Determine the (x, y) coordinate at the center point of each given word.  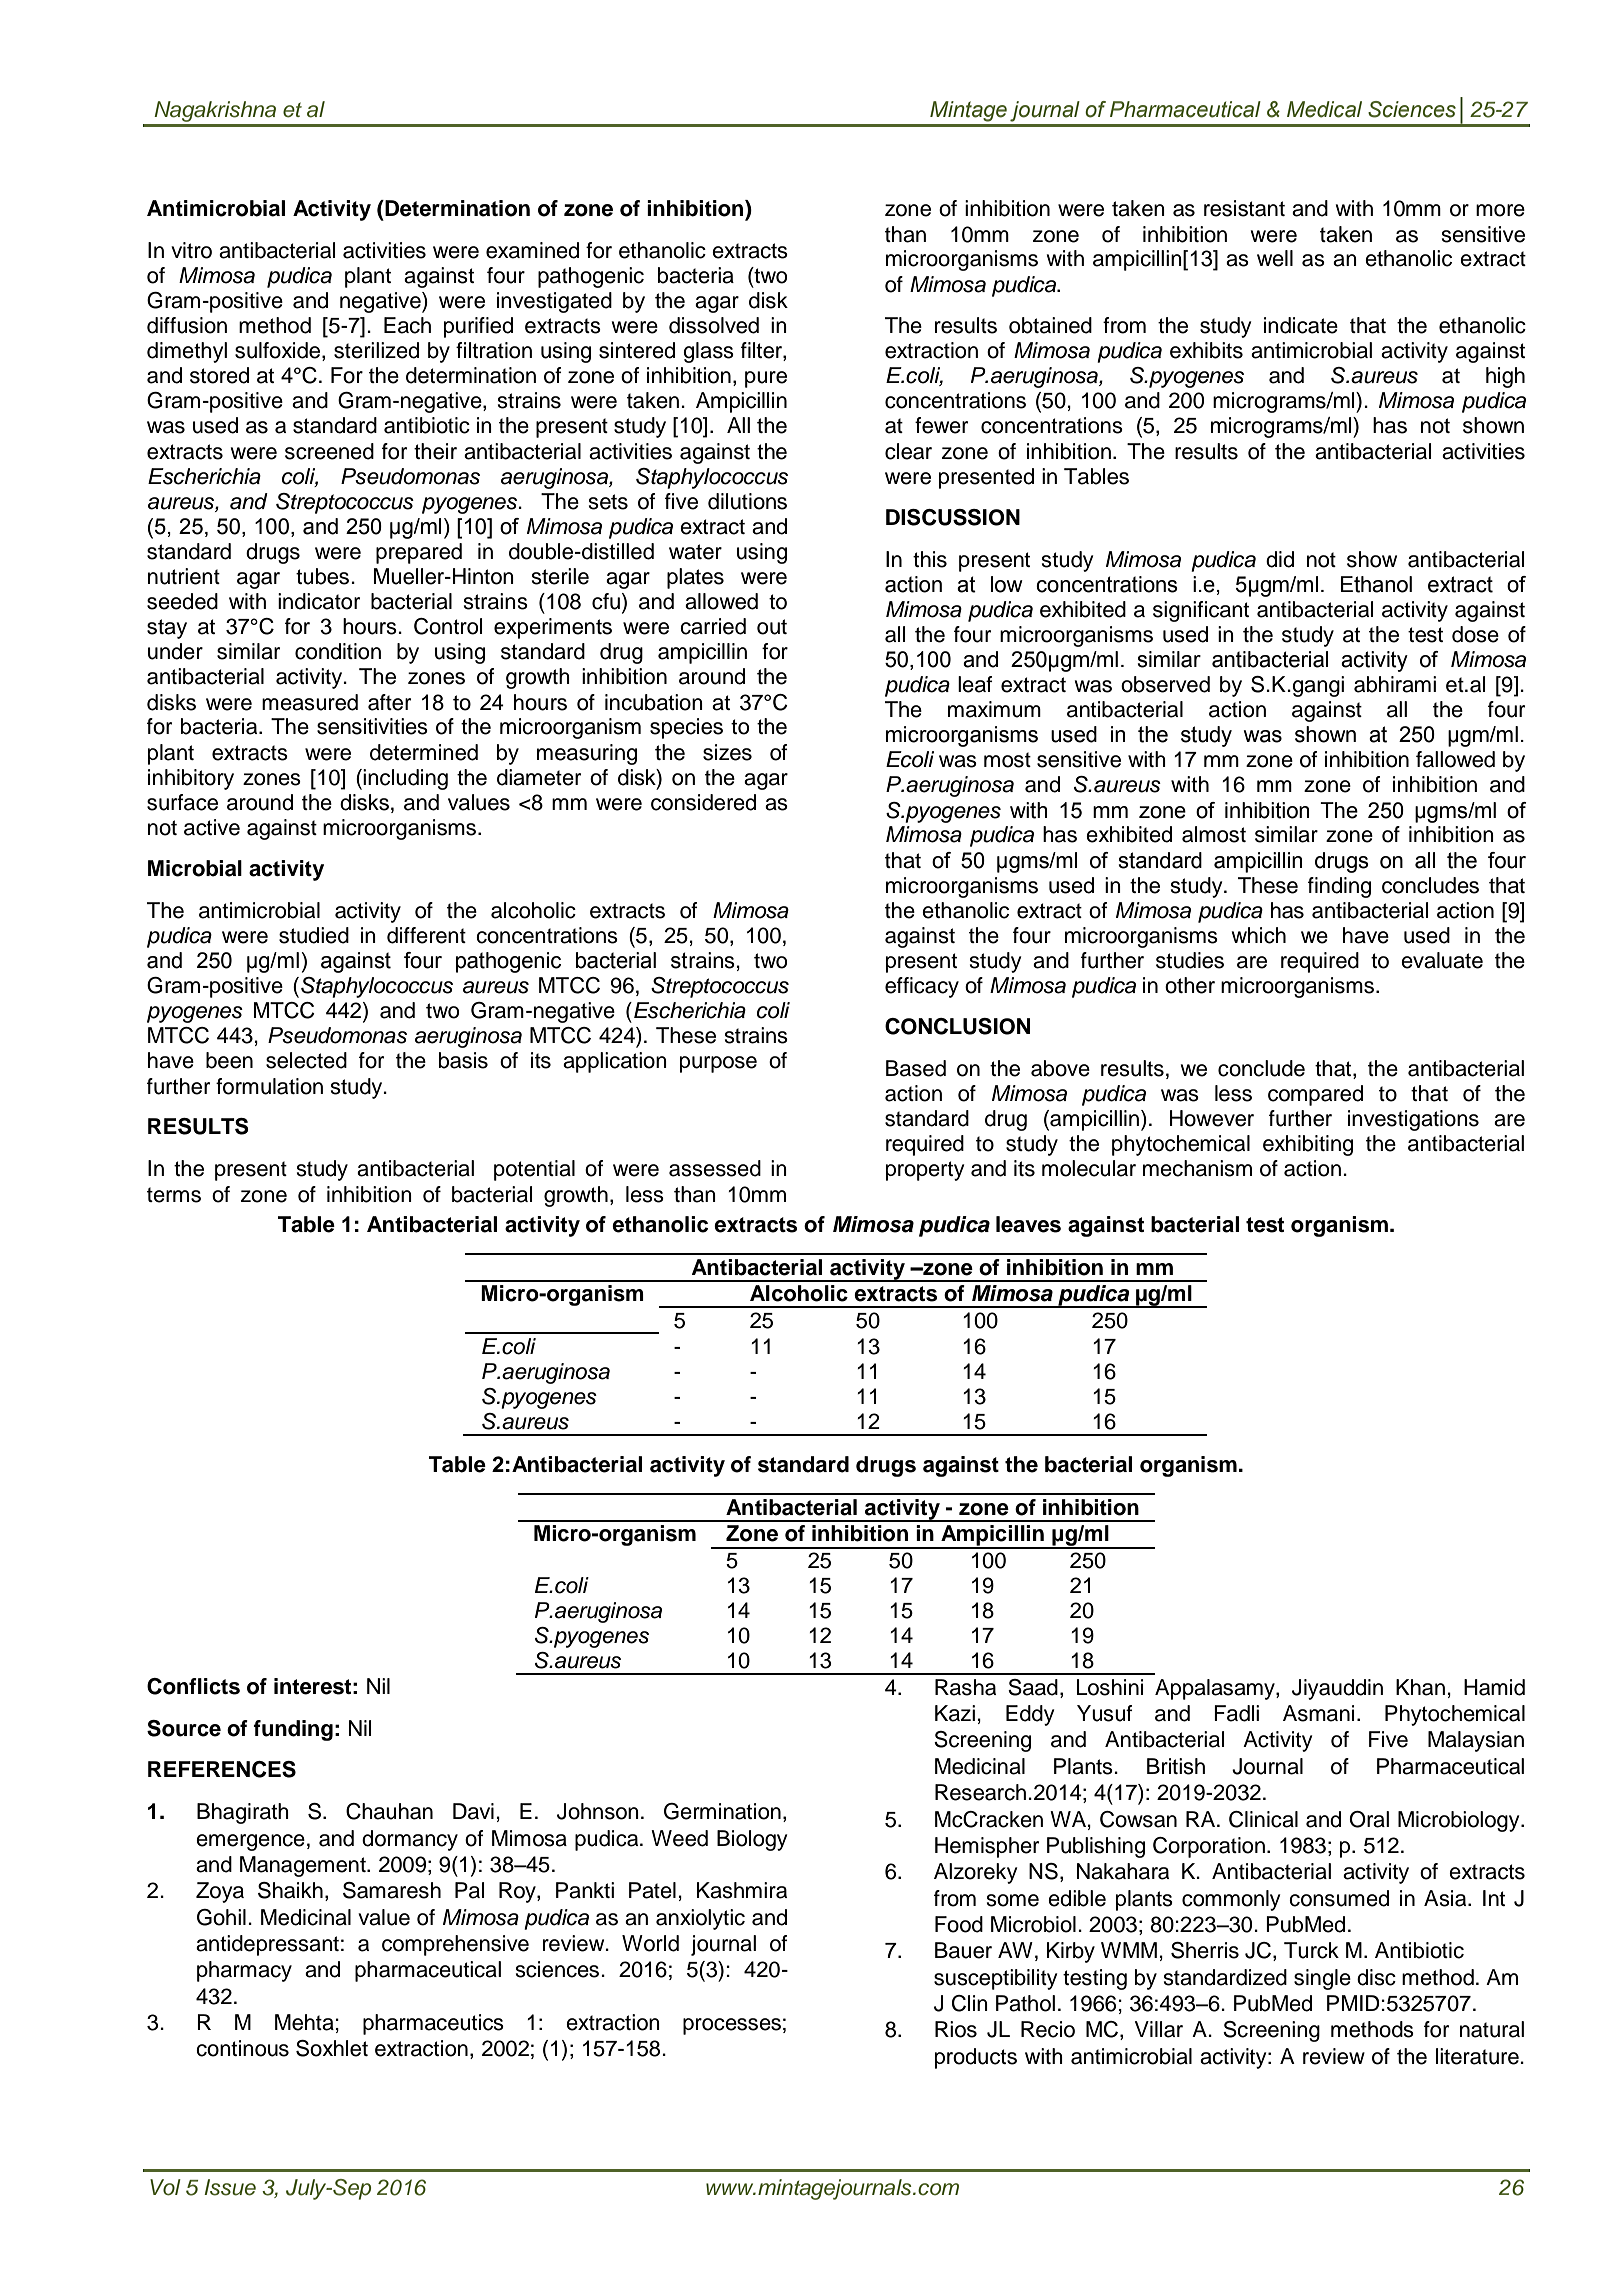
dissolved (714, 325)
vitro (191, 250)
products (976, 2058)
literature (1478, 2056)
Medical (1324, 109)
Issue (230, 2187)
